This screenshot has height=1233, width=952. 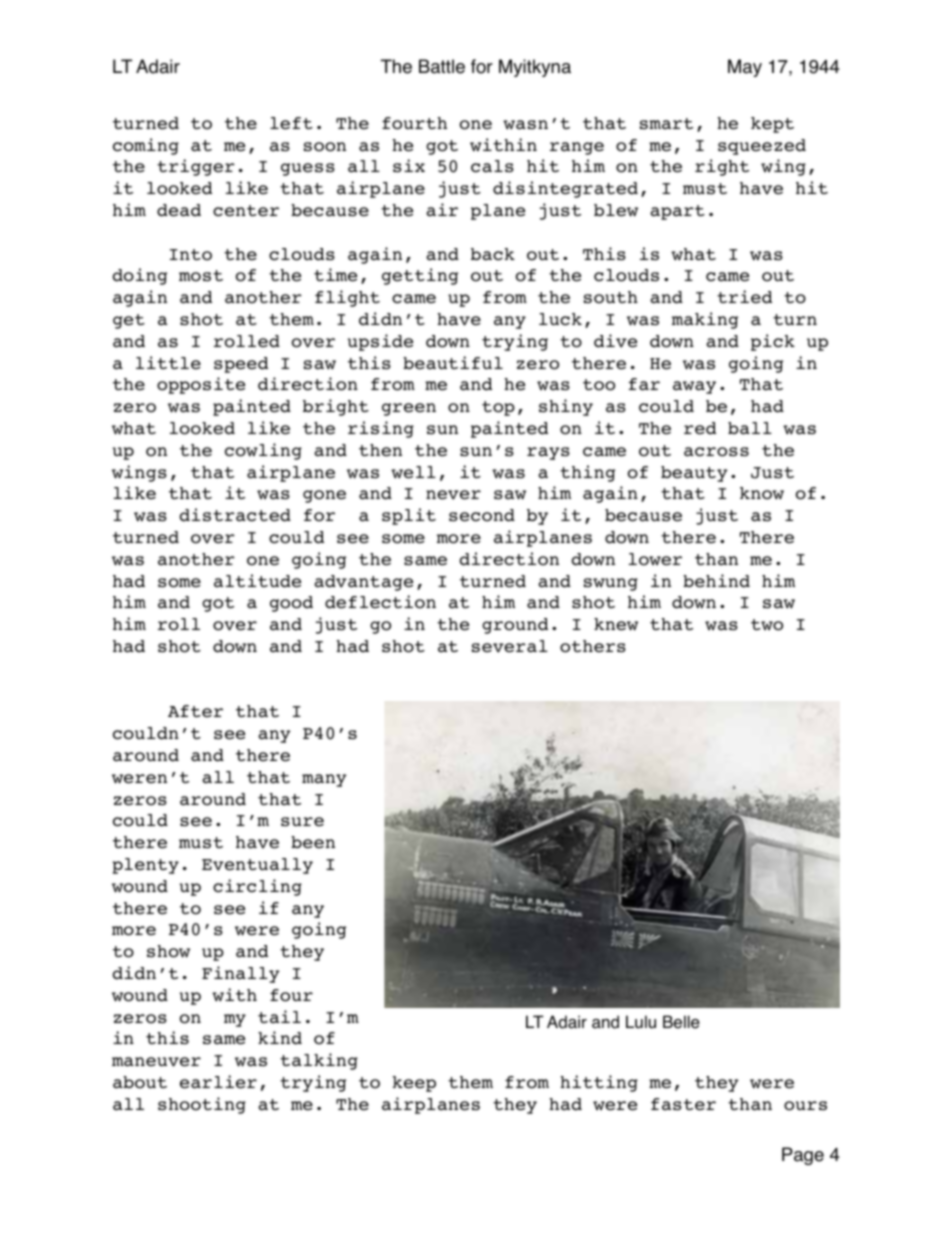 What do you see at coordinates (202, 1105) in the screenshot?
I see `shooting` at bounding box center [202, 1105].
